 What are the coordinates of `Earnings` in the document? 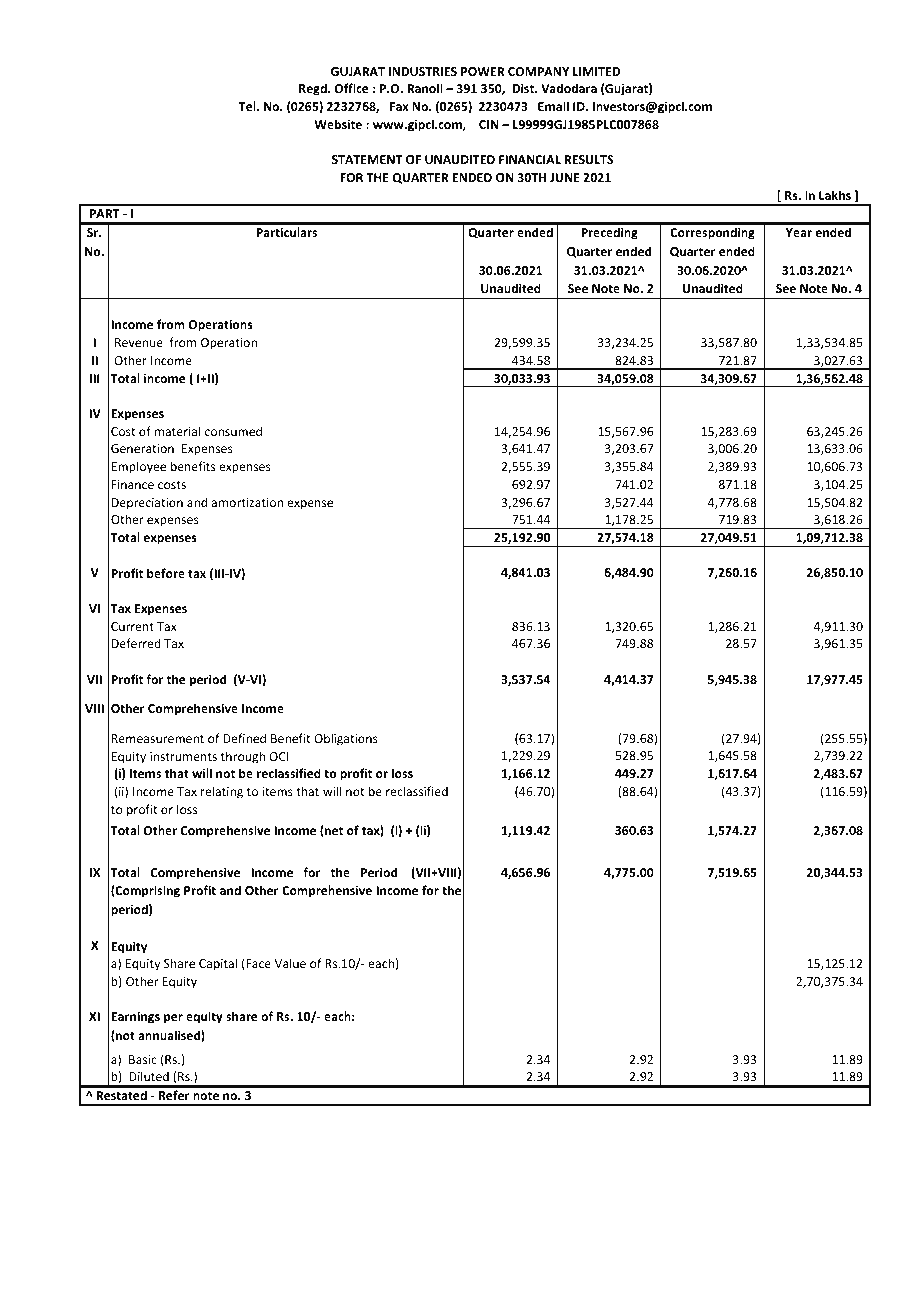 It's located at (135, 1017).
